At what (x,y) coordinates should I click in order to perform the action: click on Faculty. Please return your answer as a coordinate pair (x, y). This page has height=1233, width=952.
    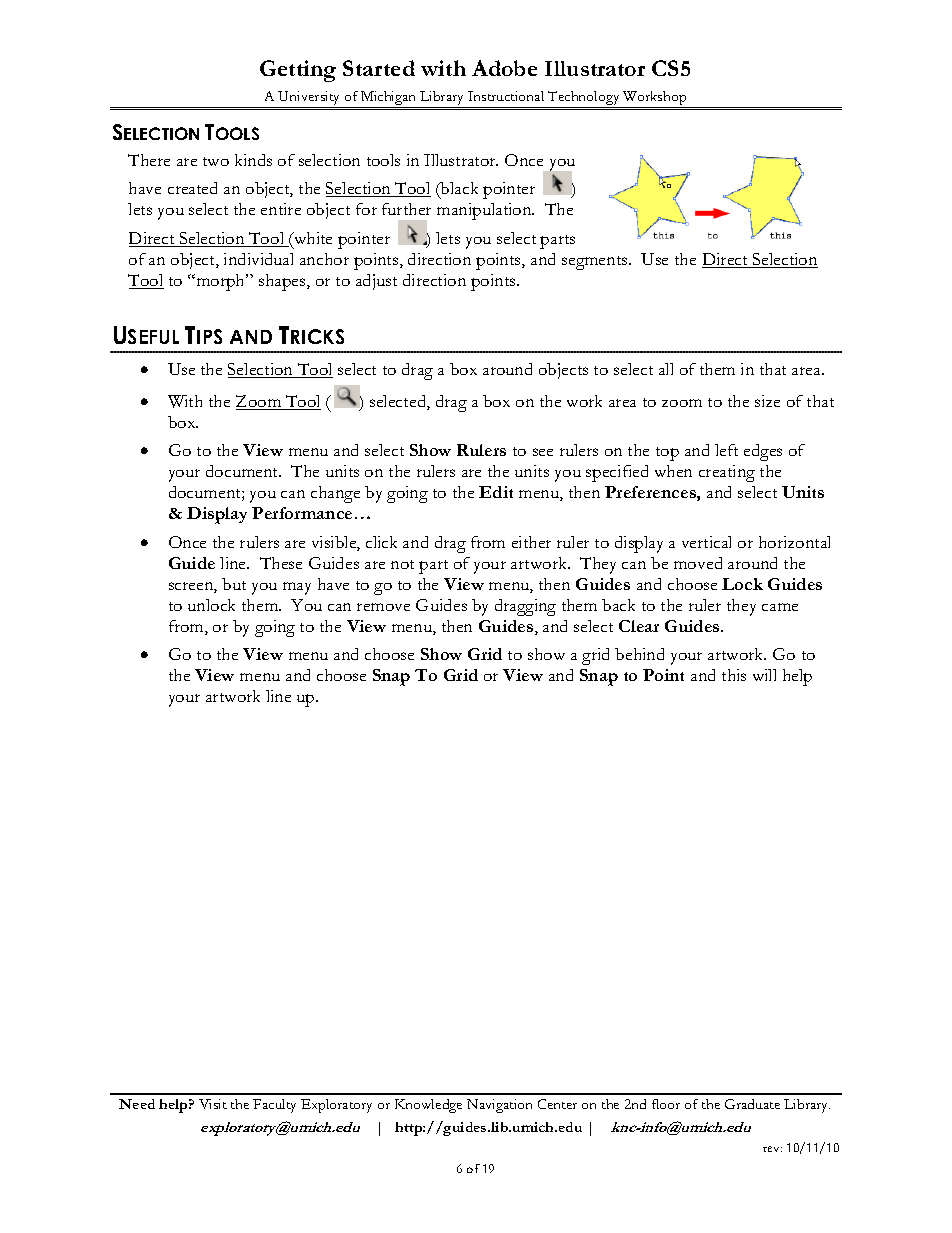
    Looking at the image, I should click on (274, 1106).
